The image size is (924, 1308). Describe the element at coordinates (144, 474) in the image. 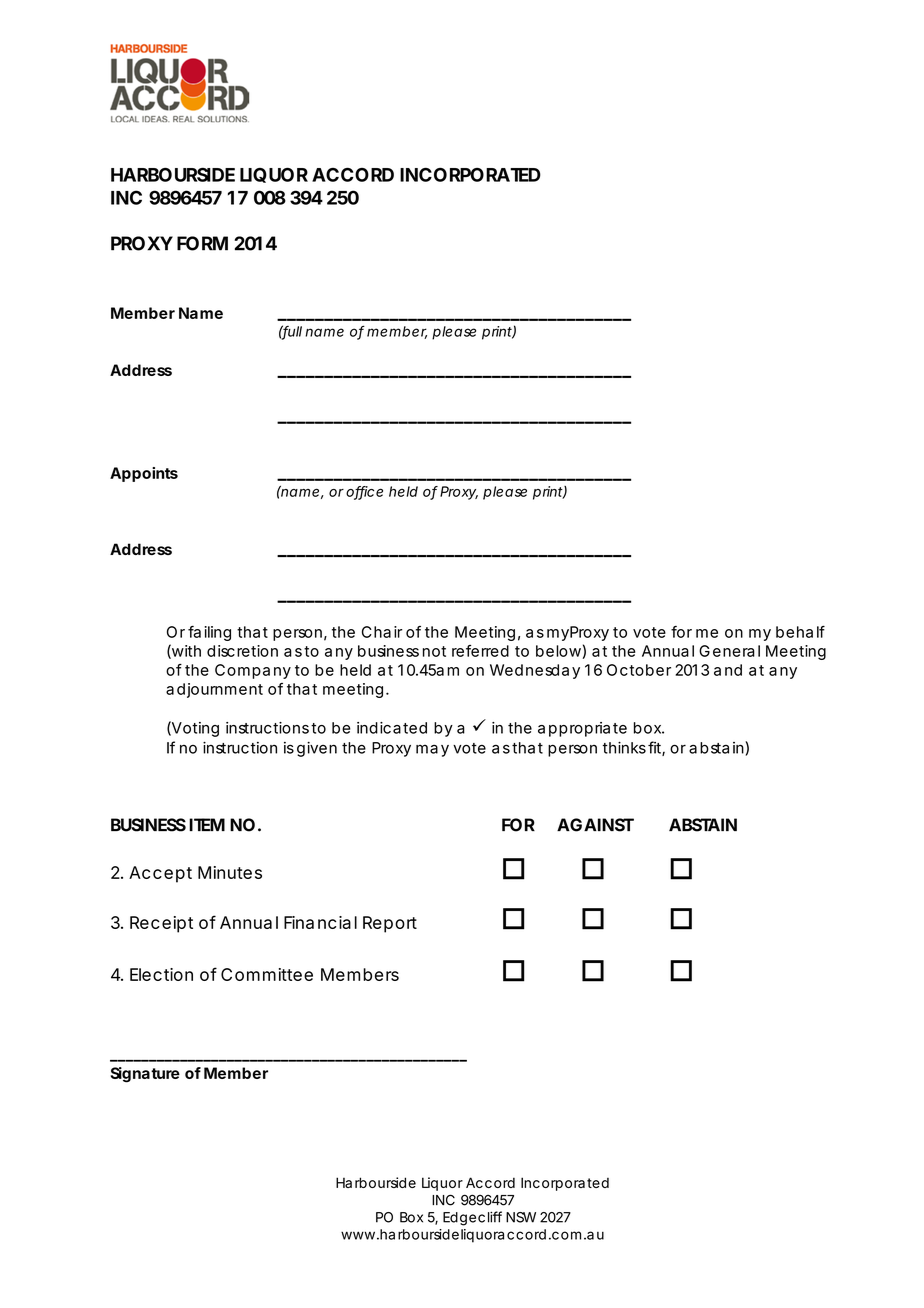

I see `Appoints` at that location.
